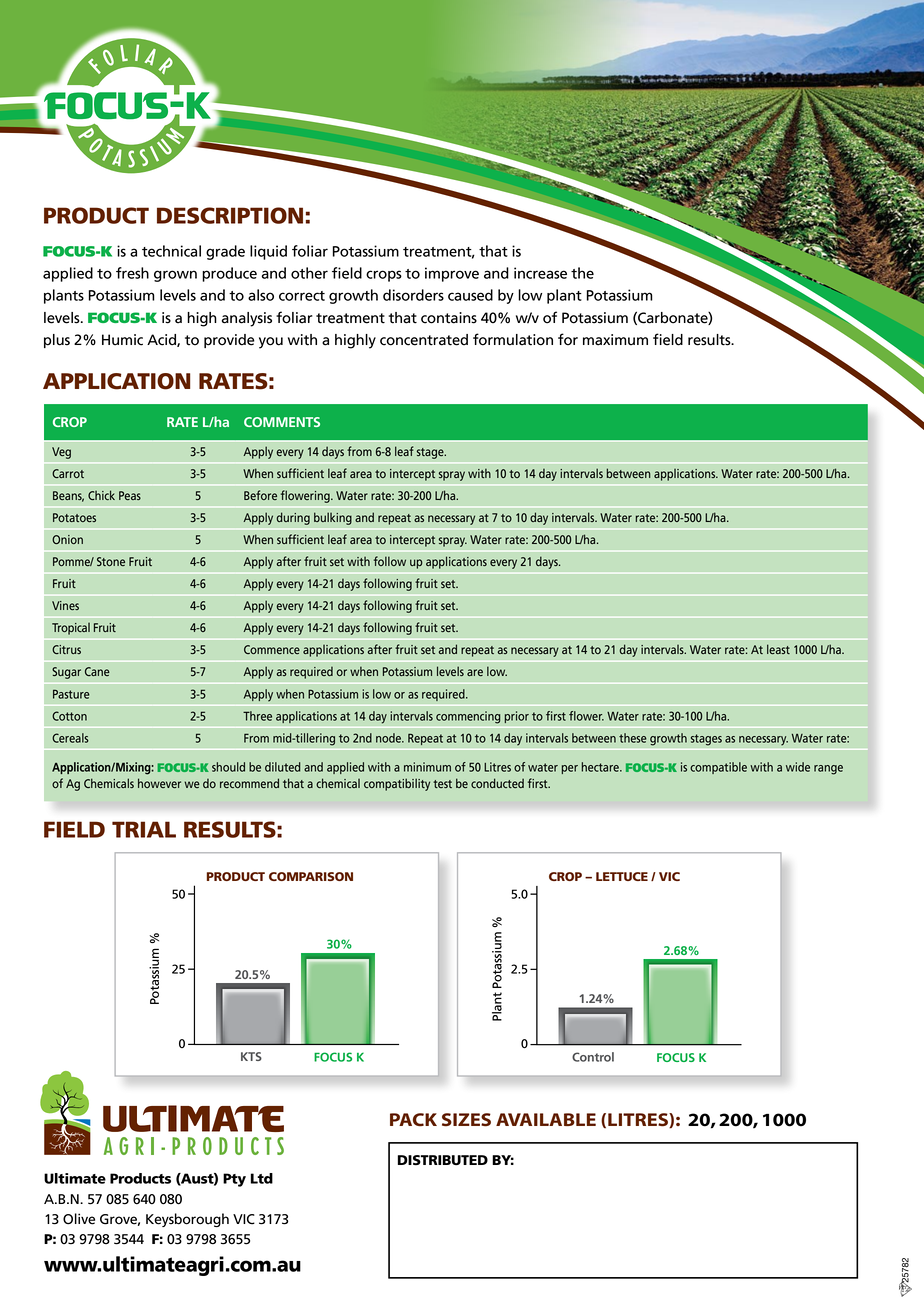  Describe the element at coordinates (778, 649) in the screenshot. I see `least` at that location.
